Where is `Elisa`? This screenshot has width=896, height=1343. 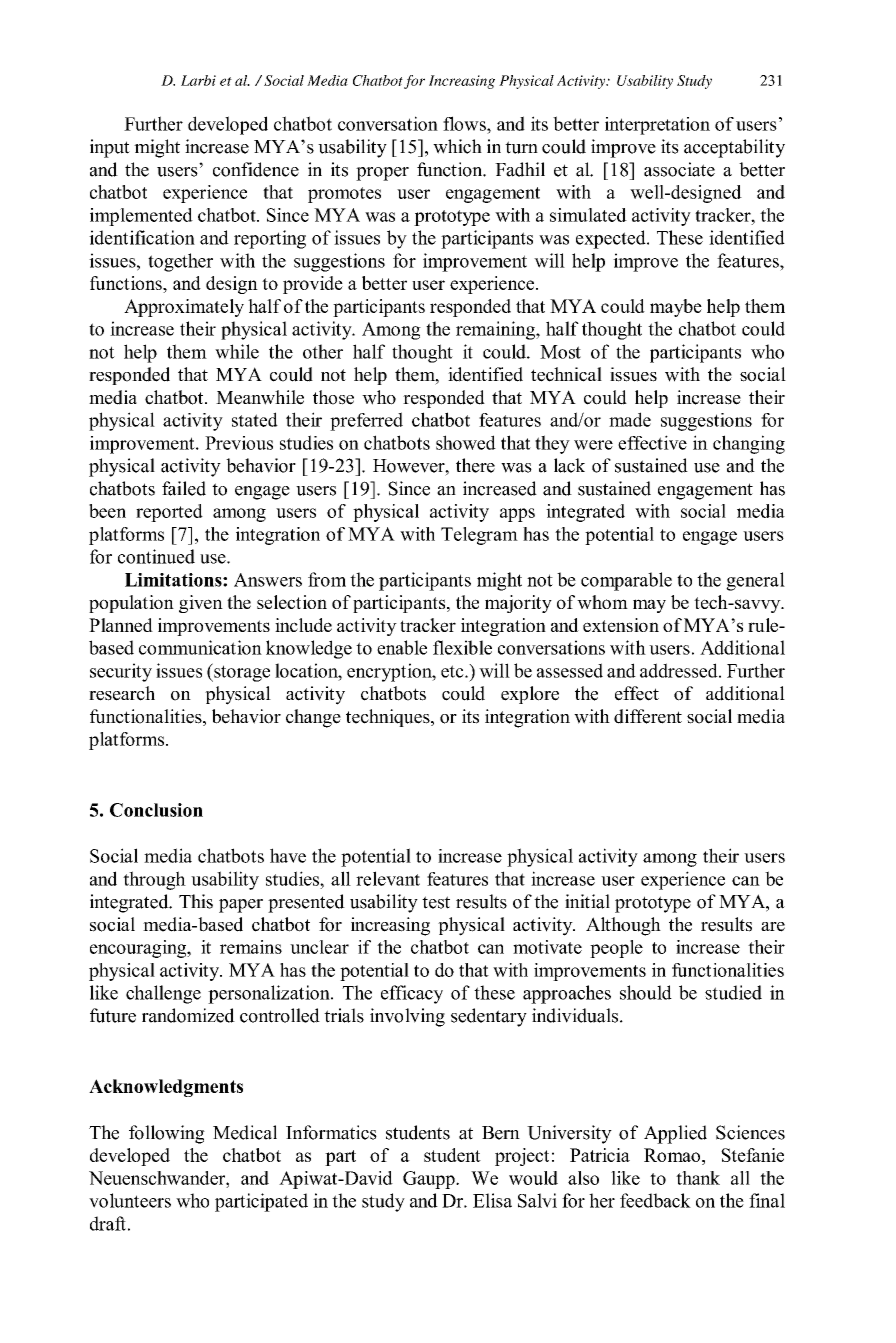
Elisa is located at coordinates (492, 1200).
